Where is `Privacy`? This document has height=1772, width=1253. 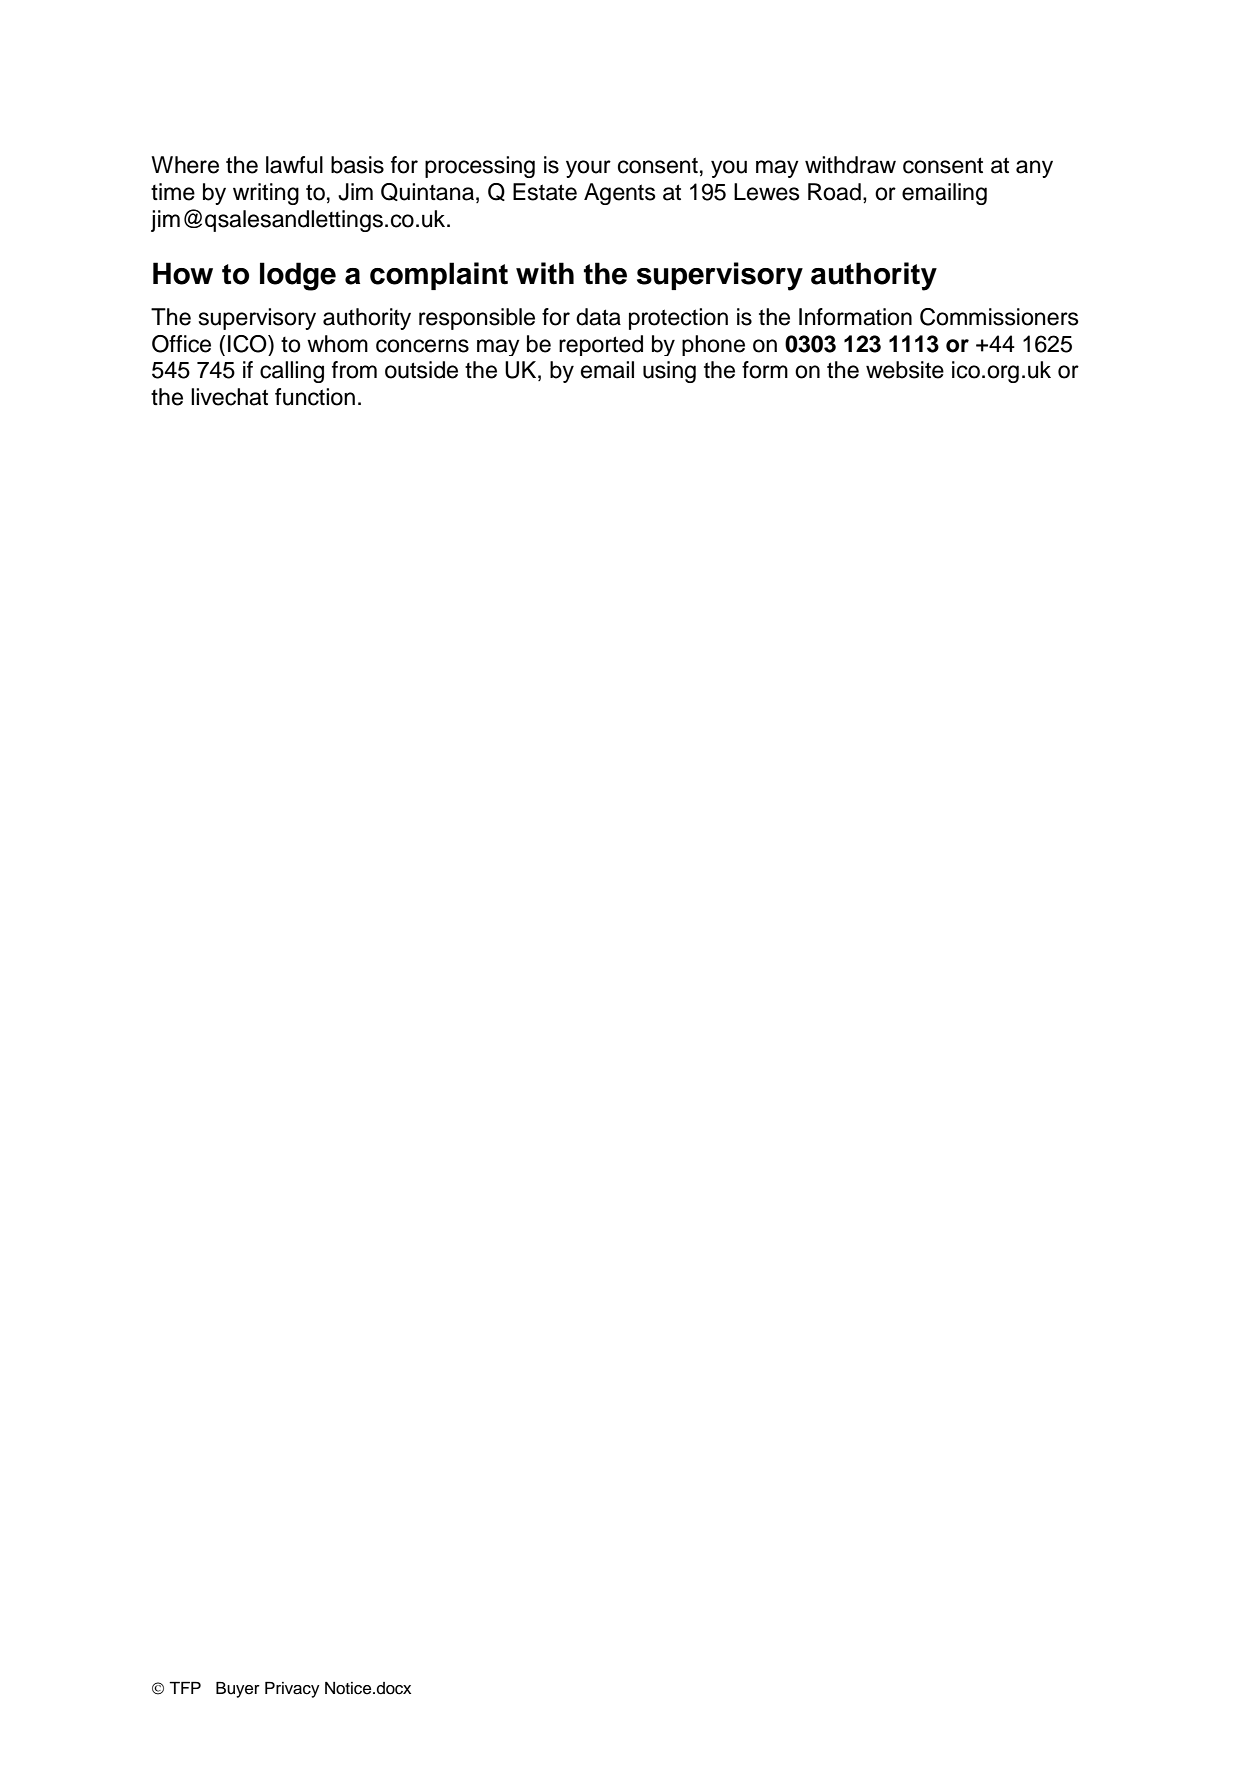 Privacy is located at coordinates (292, 1690).
